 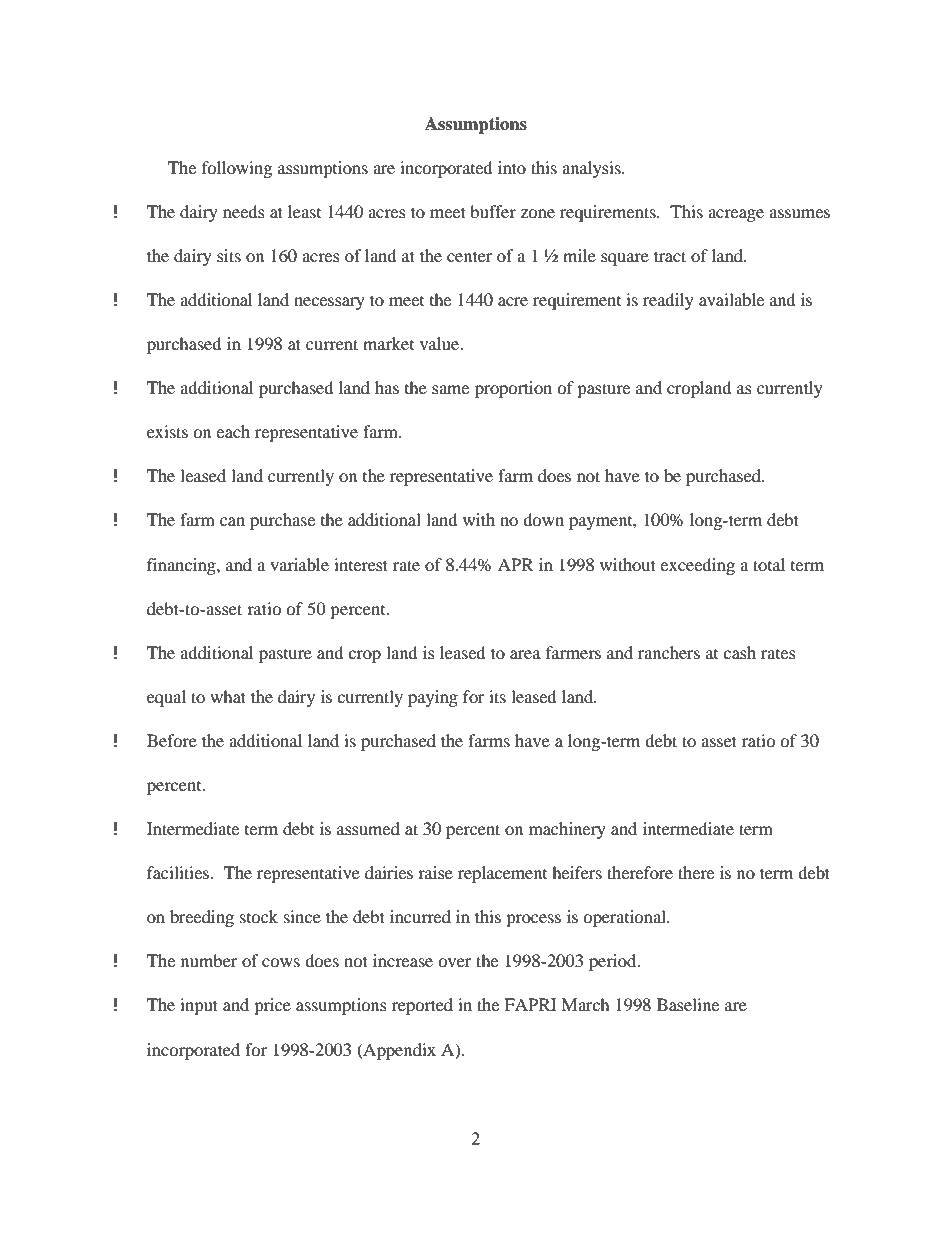 I want to click on price, so click(x=272, y=1006).
